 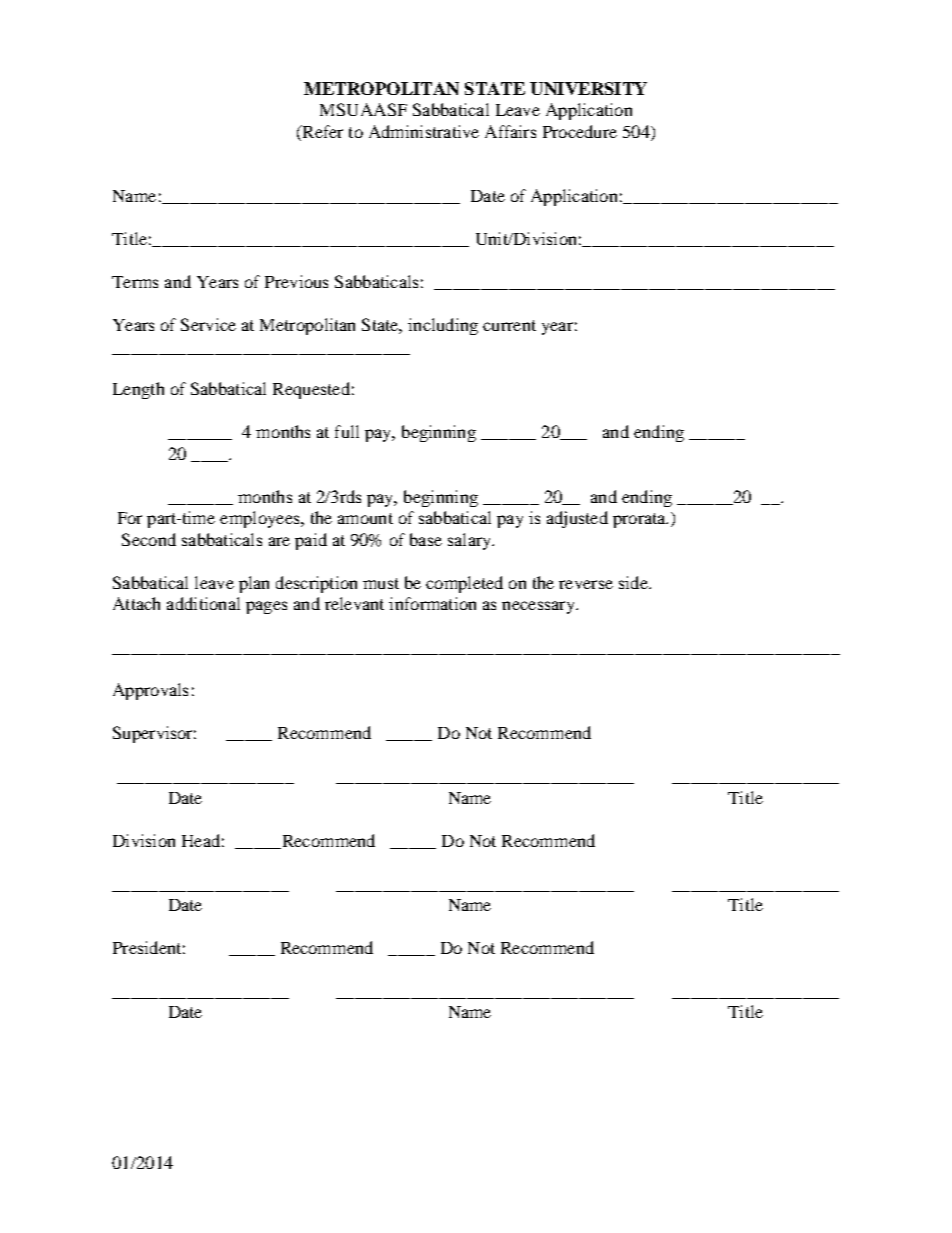 I want to click on Administrative, so click(x=424, y=131).
